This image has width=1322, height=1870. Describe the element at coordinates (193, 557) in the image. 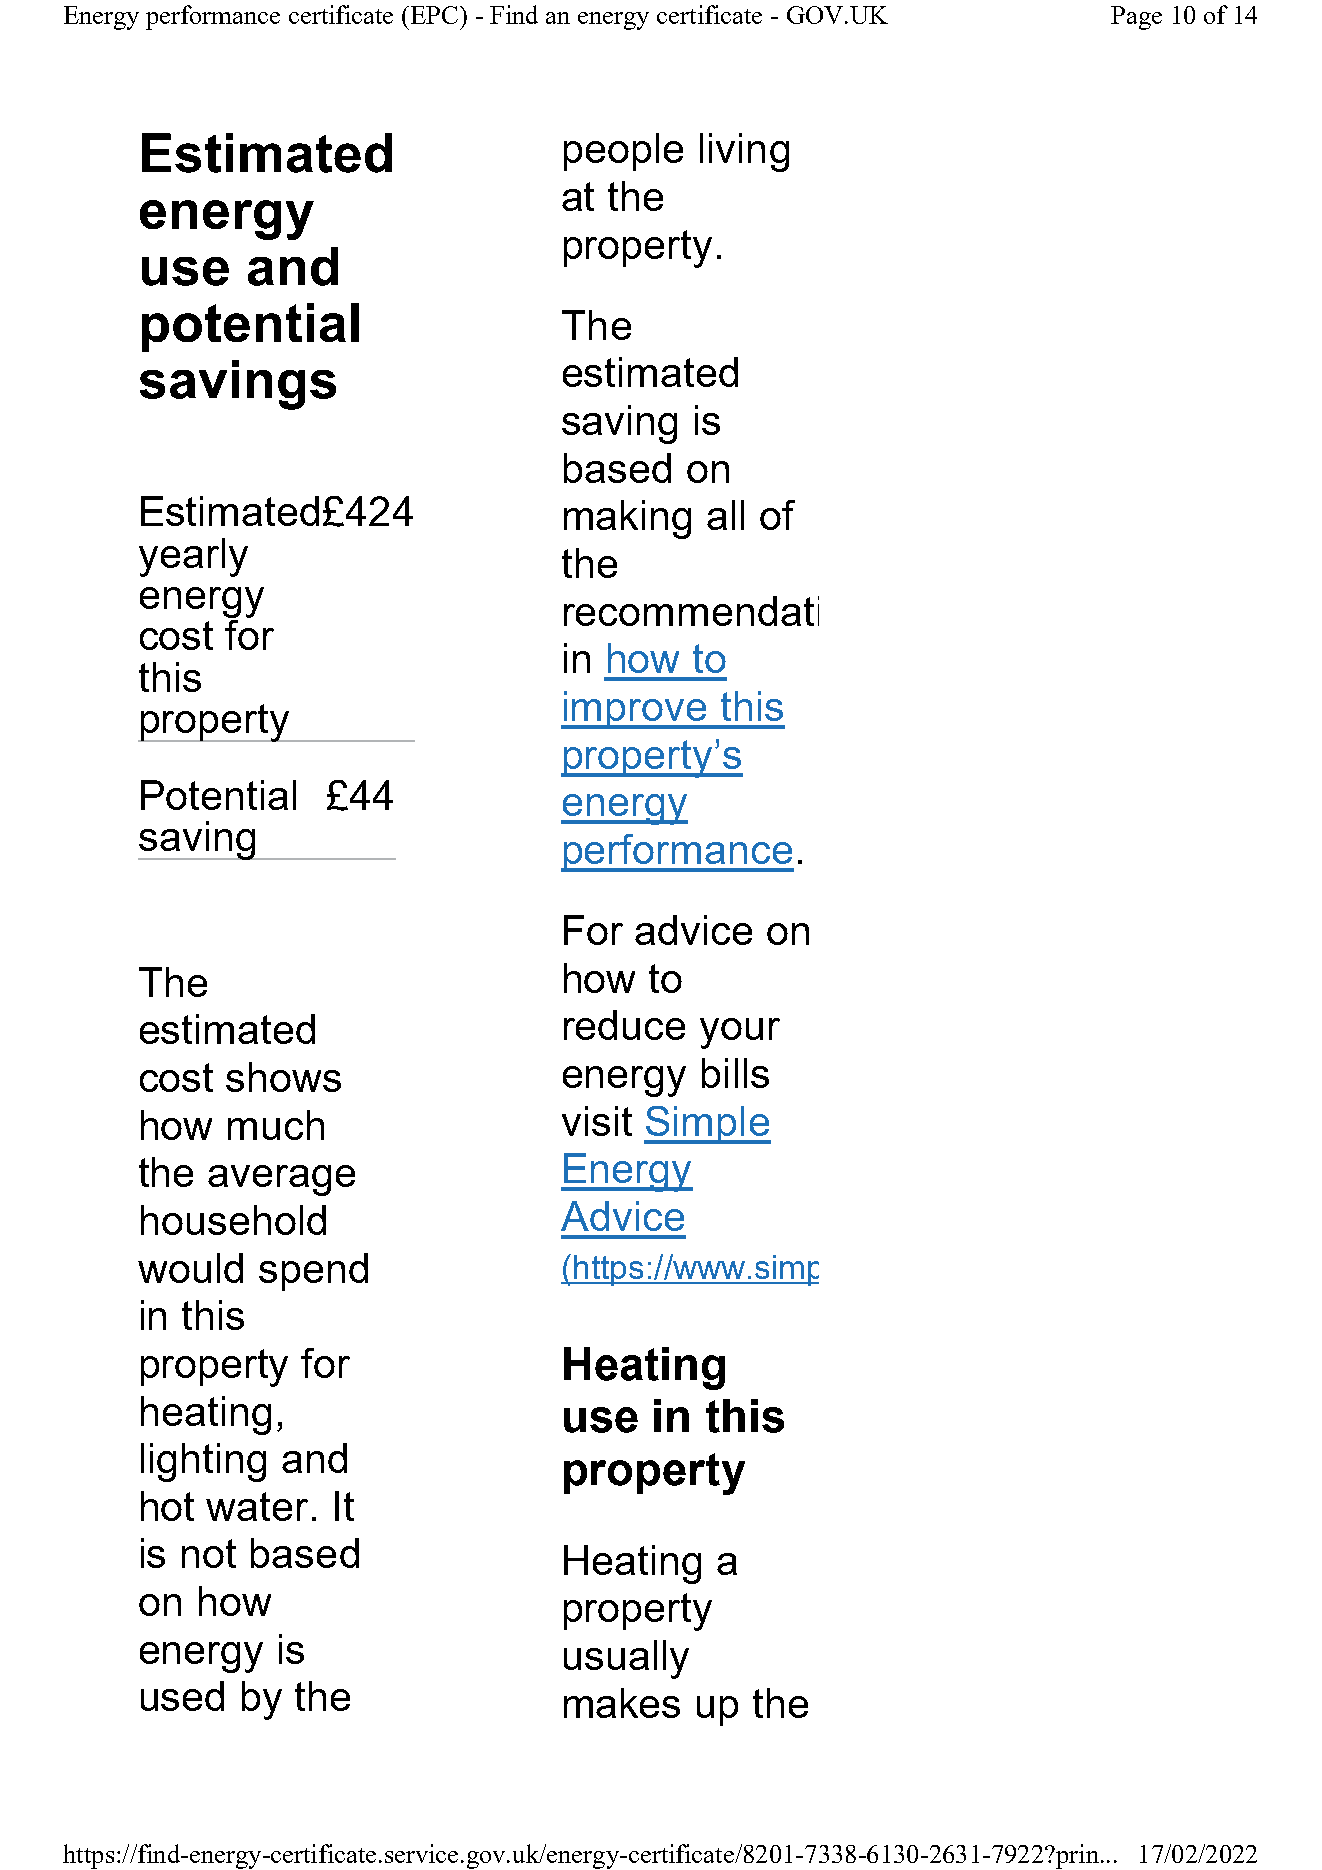

I see `yearly` at that location.
